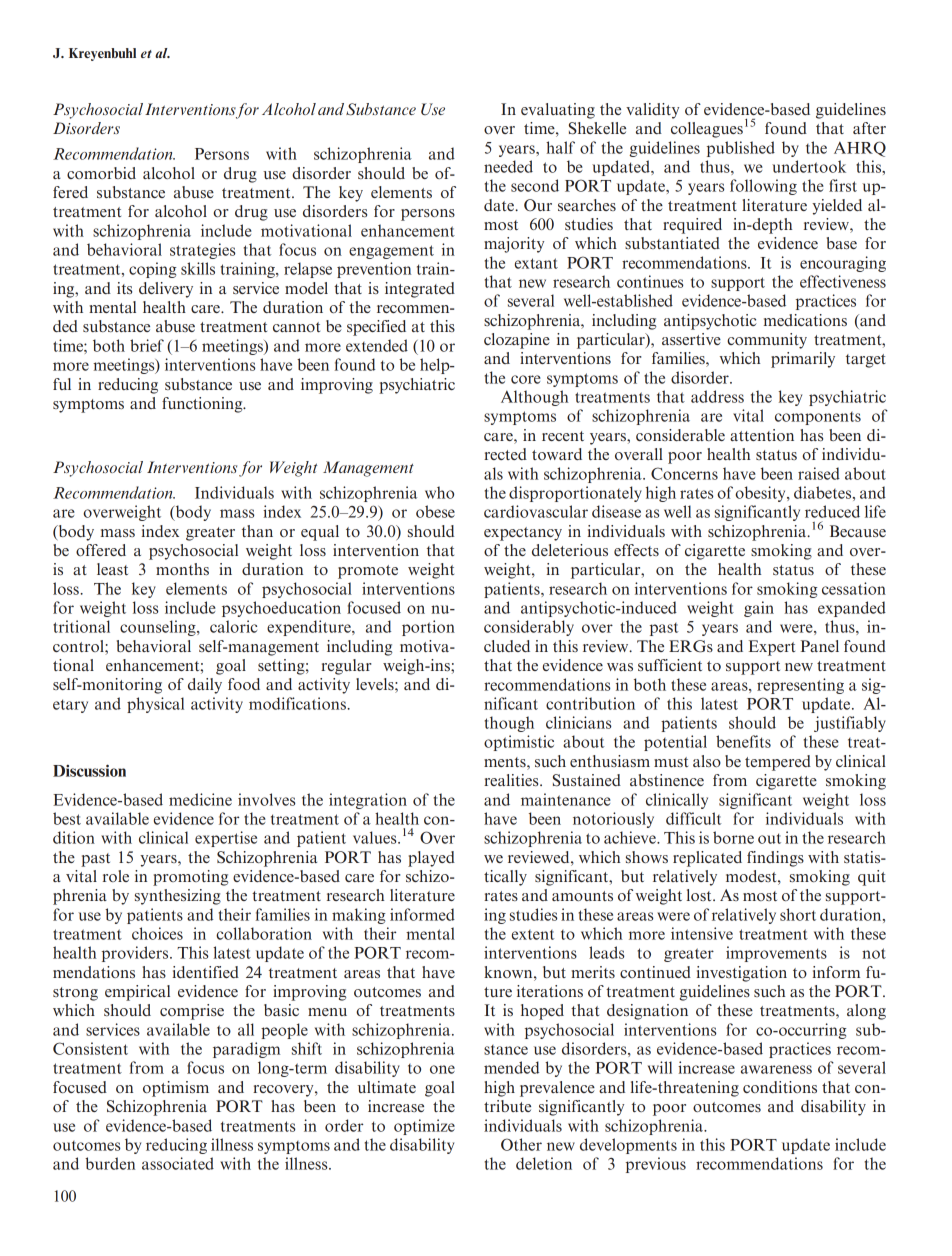  I want to click on functioning, so click(203, 405).
